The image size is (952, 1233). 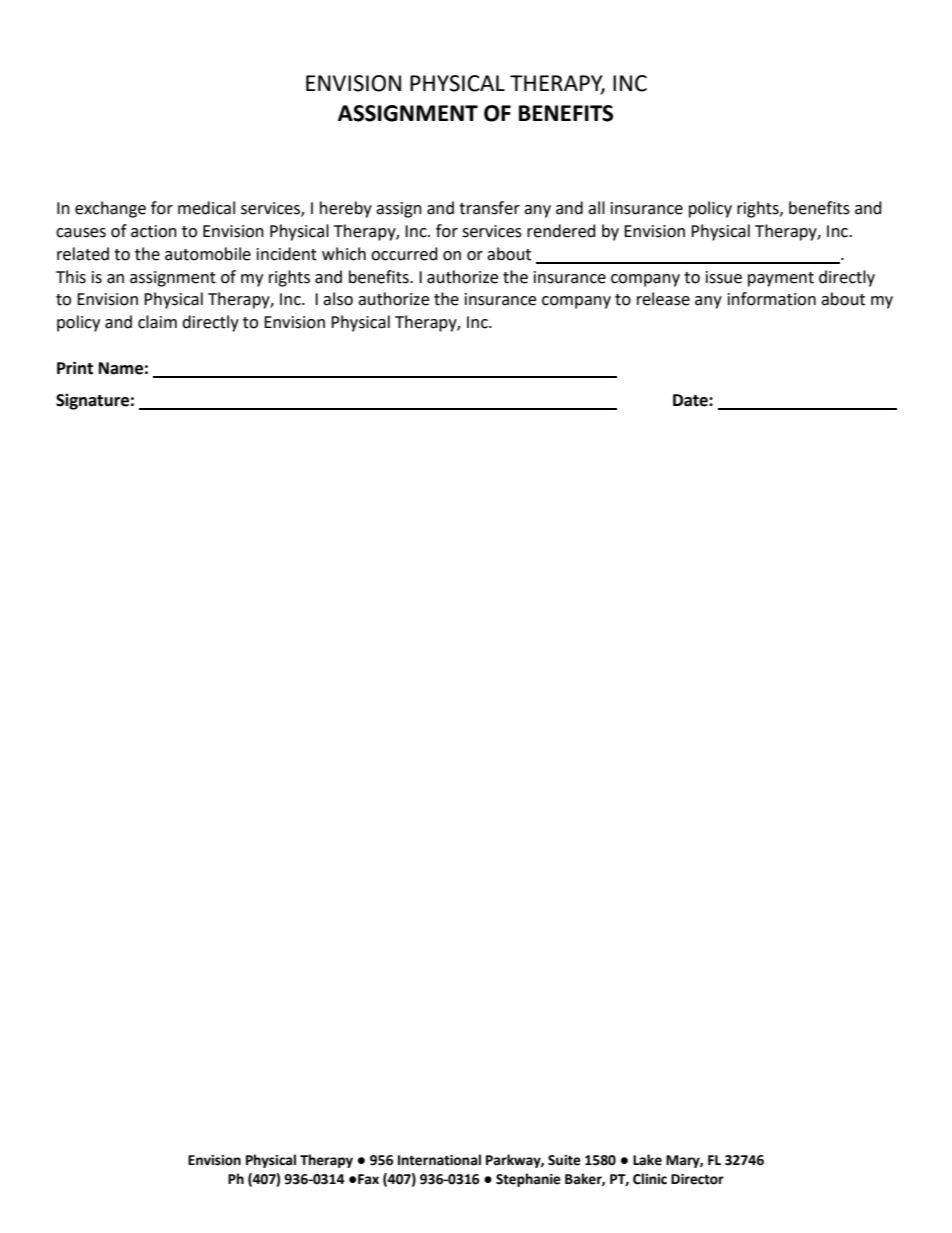 I want to click on claim, so click(x=157, y=322).
